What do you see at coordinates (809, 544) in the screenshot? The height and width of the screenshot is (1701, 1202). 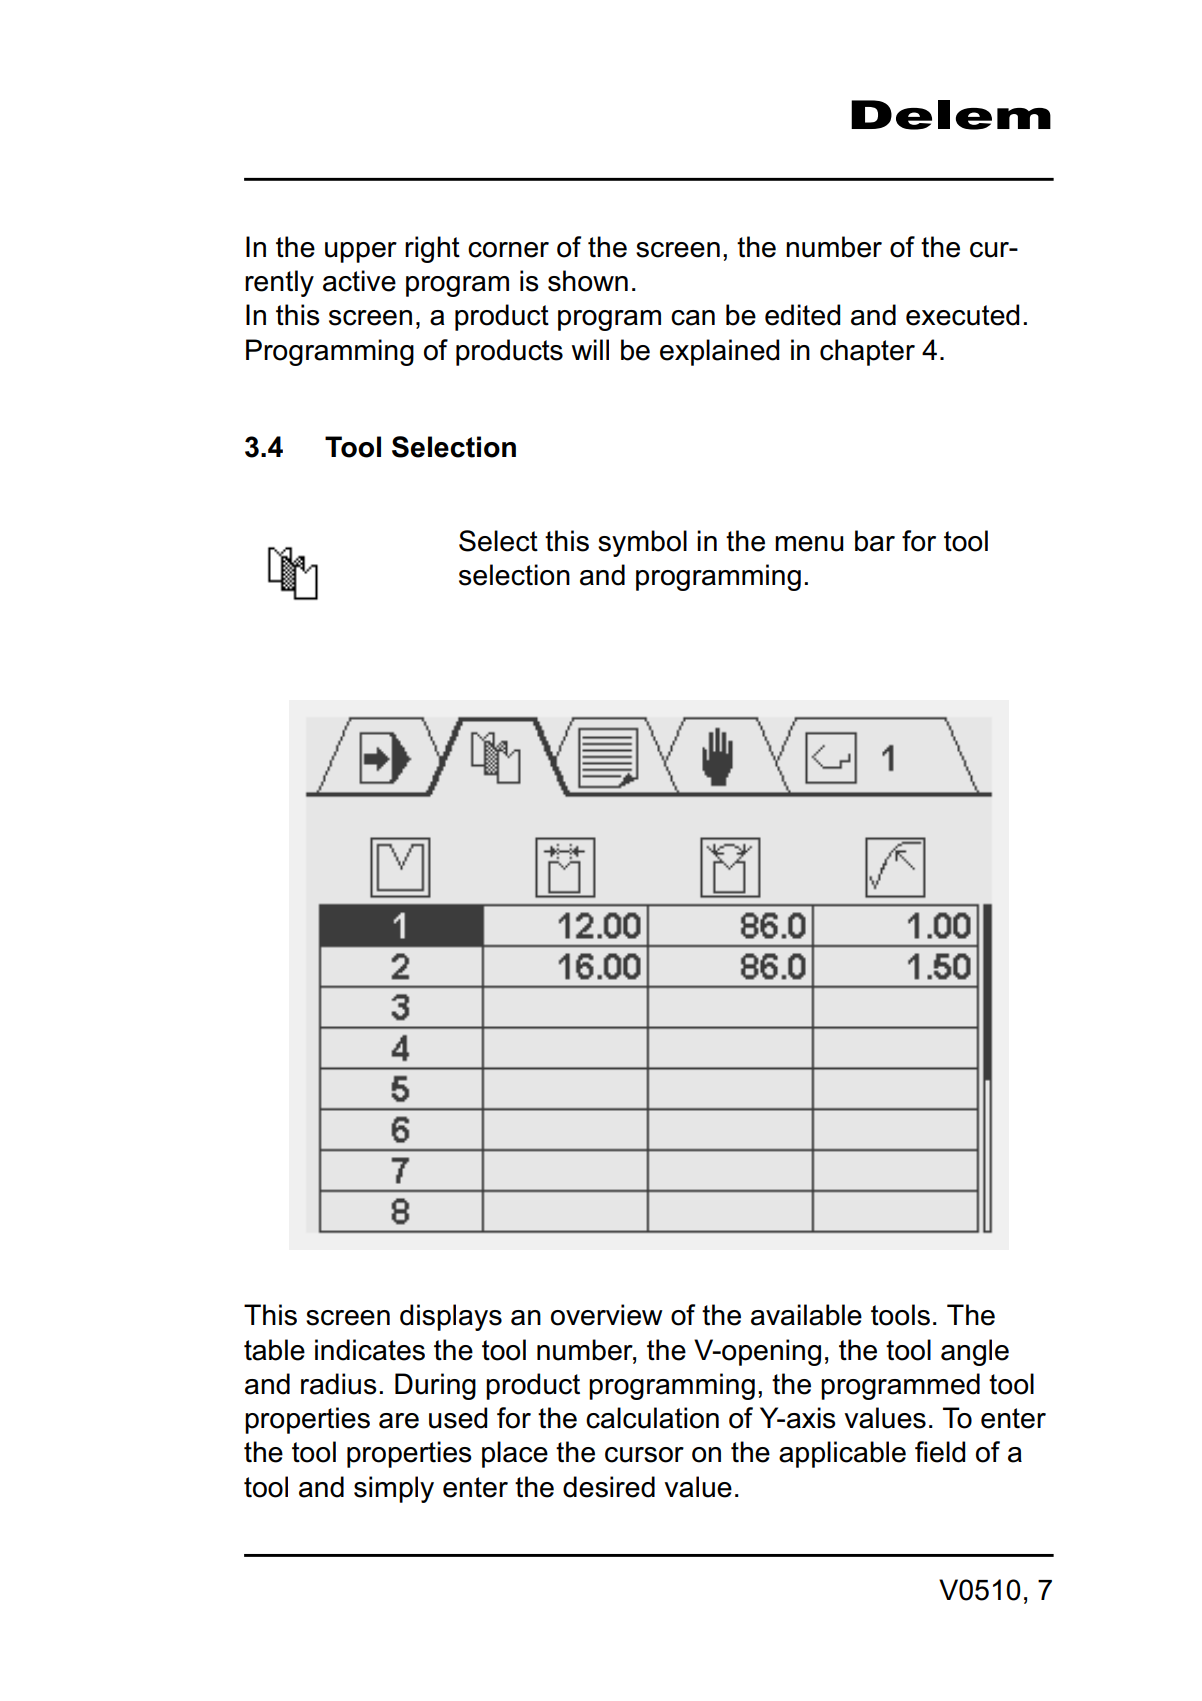 I see `menu` at bounding box center [809, 544].
